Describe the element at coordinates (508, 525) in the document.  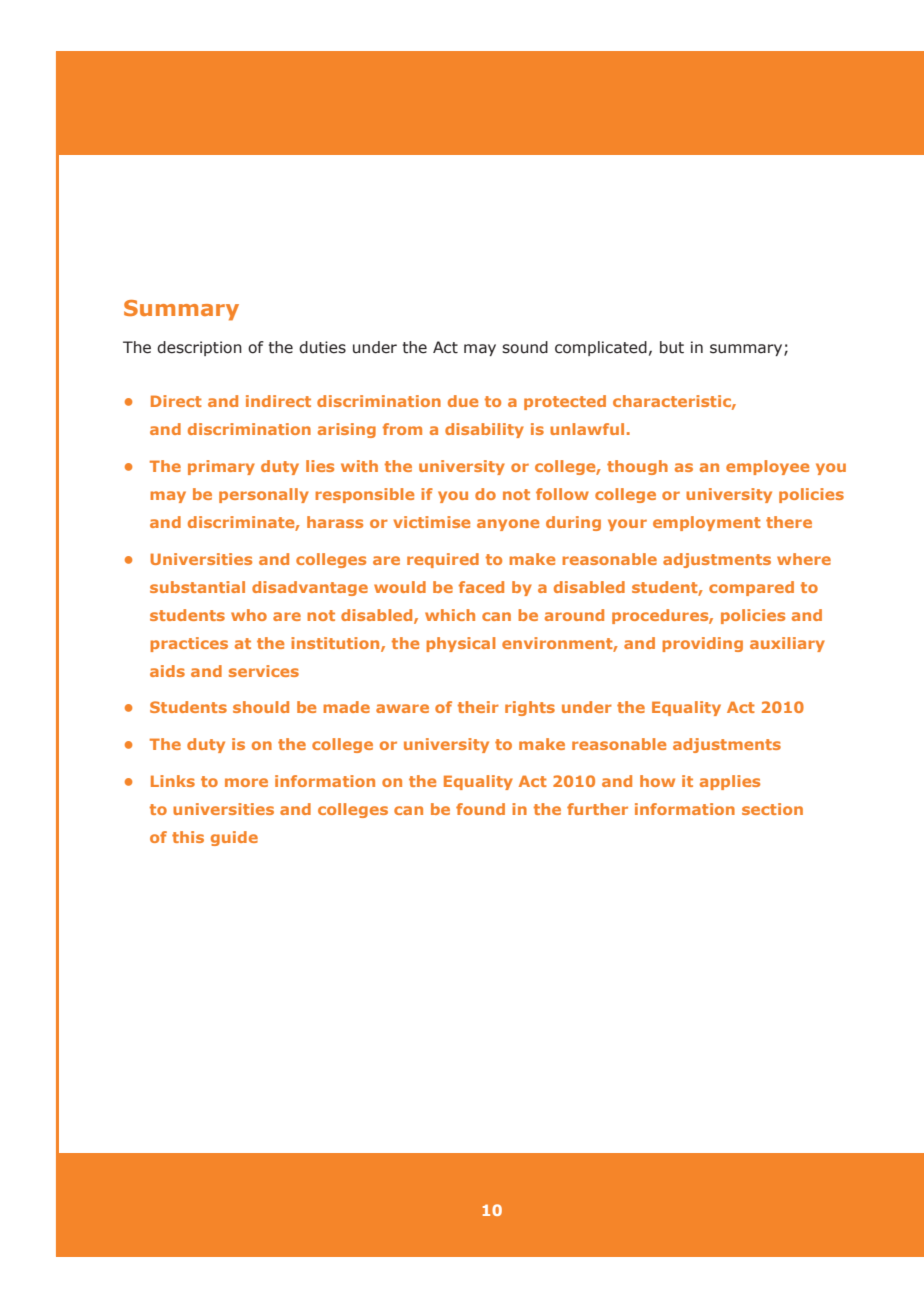
I see `anyone` at that location.
